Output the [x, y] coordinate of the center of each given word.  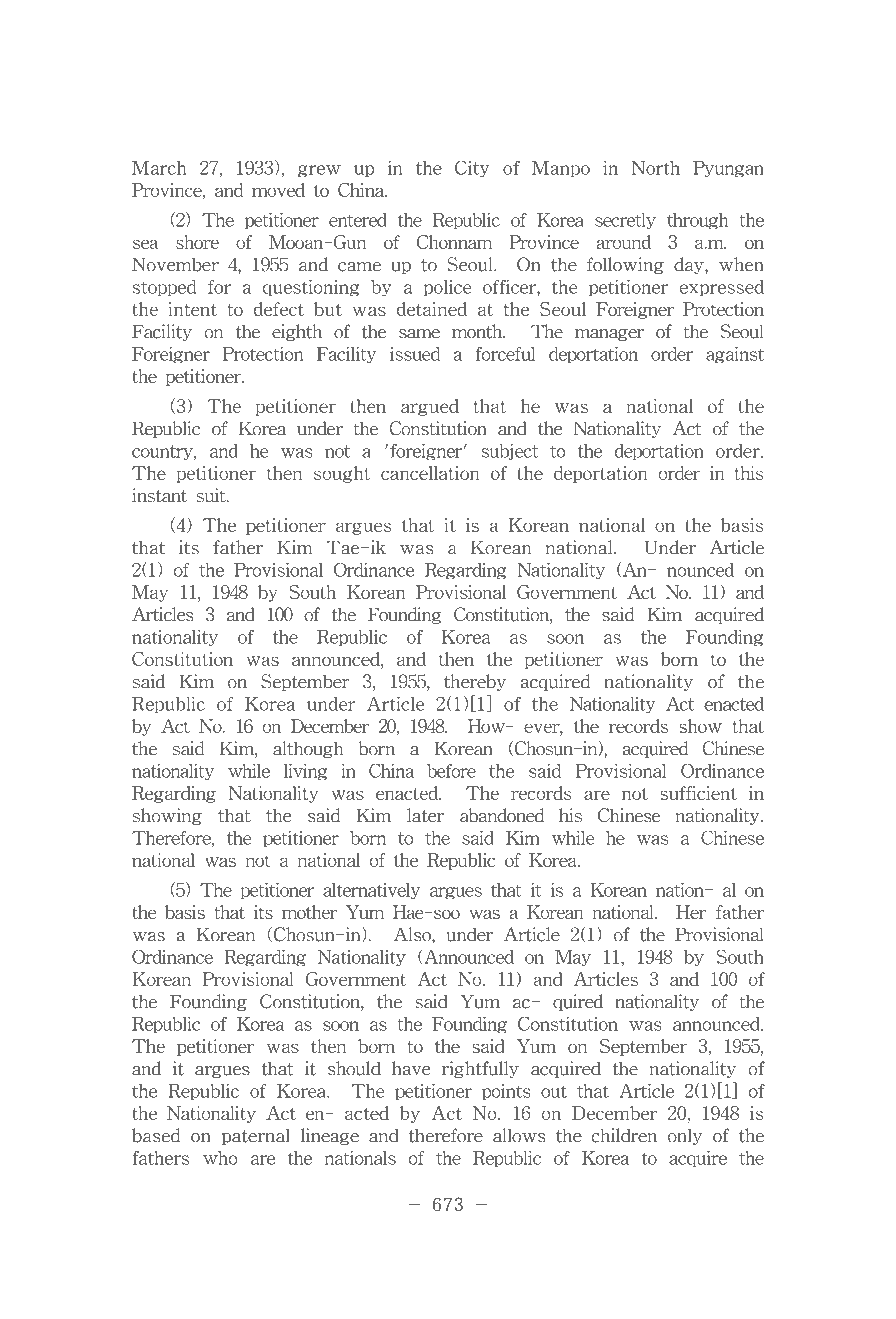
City [472, 169]
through [697, 221]
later [425, 815]
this [749, 473]
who [220, 1154]
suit [213, 495]
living [308, 768]
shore [197, 242]
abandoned [502, 815]
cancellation [430, 469]
